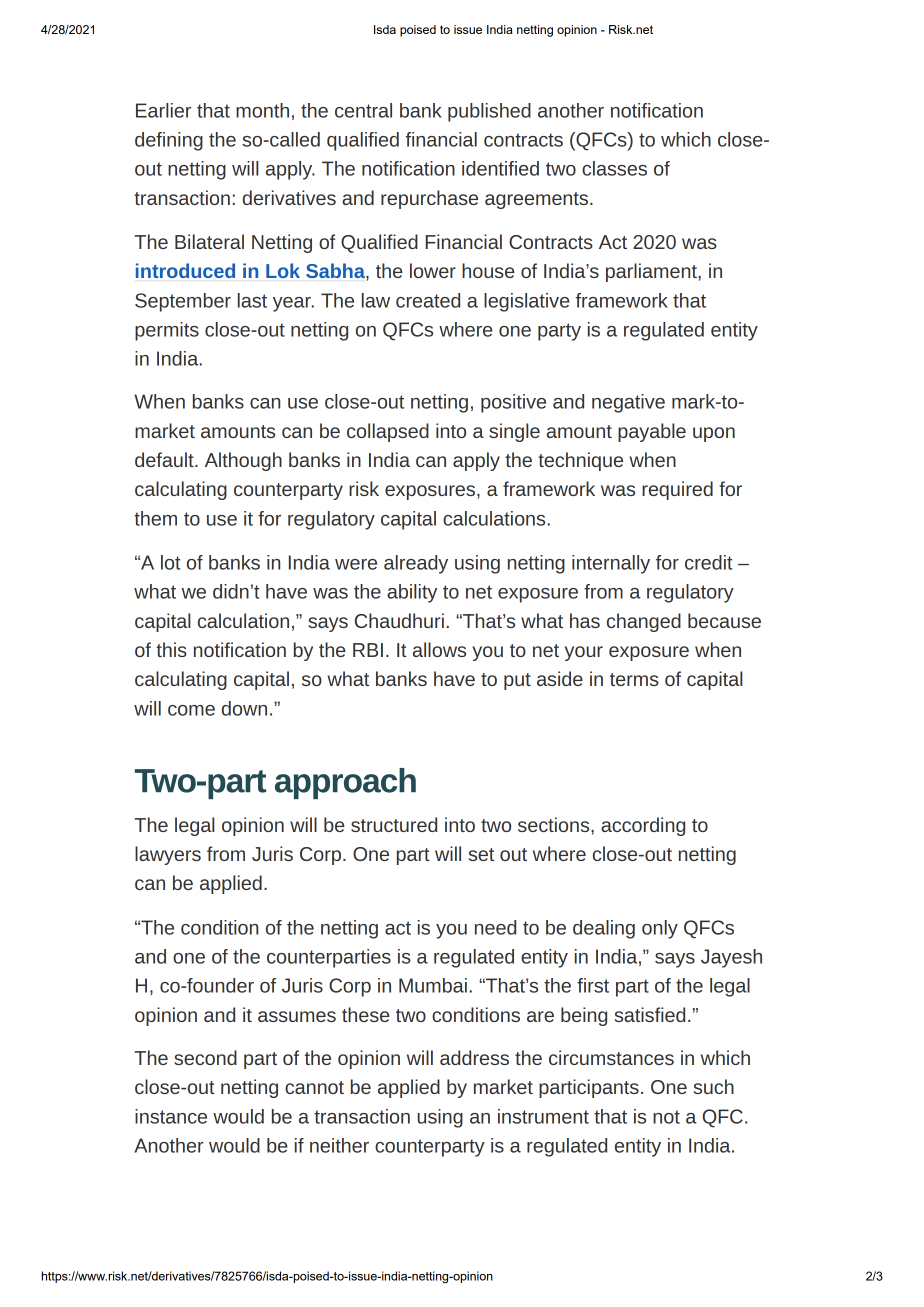  Describe the element at coordinates (489, 112) in the page. I see `published` at that location.
